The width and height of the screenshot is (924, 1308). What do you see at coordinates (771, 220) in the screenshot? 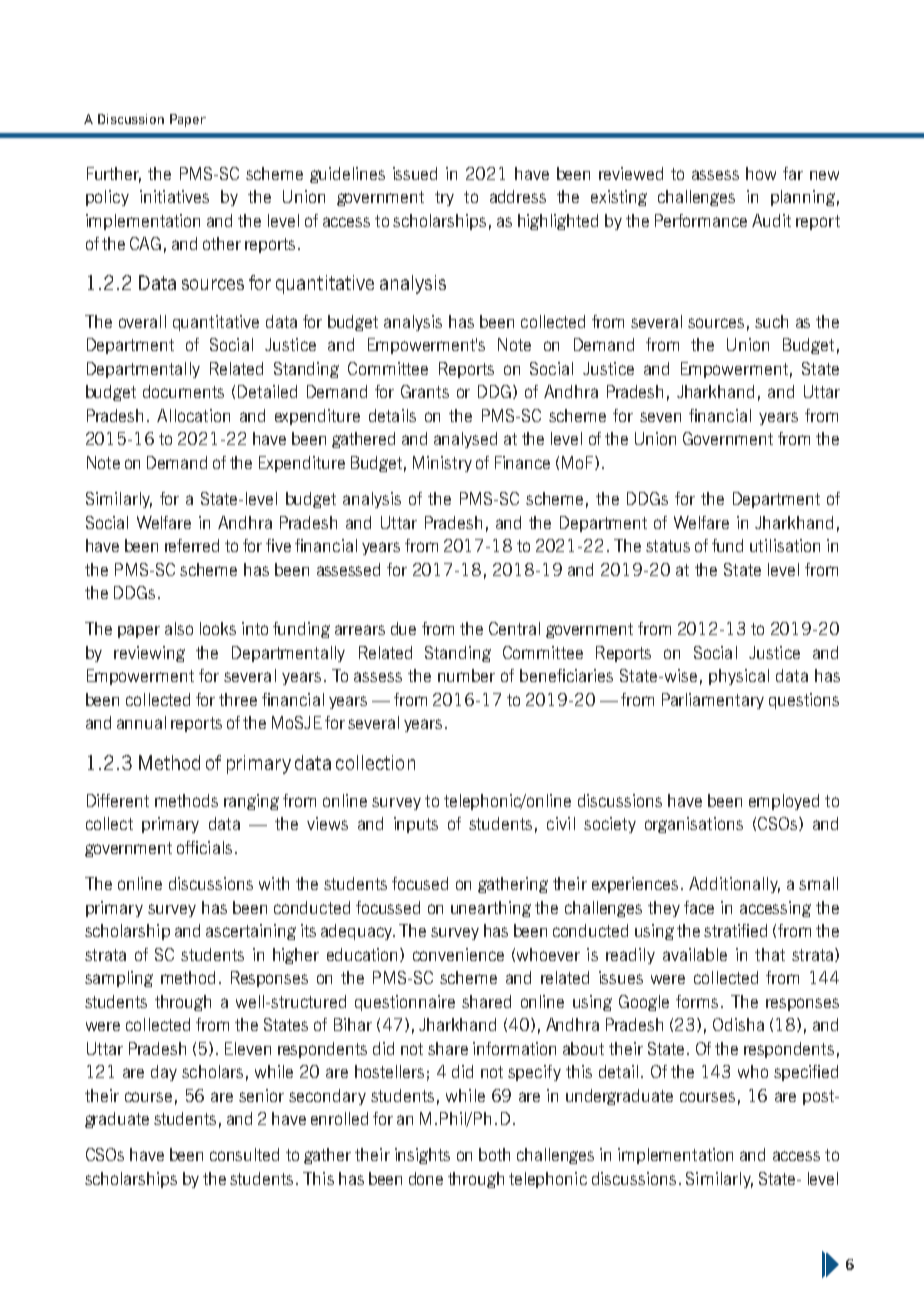
I see `Audit` at bounding box center [771, 220].
